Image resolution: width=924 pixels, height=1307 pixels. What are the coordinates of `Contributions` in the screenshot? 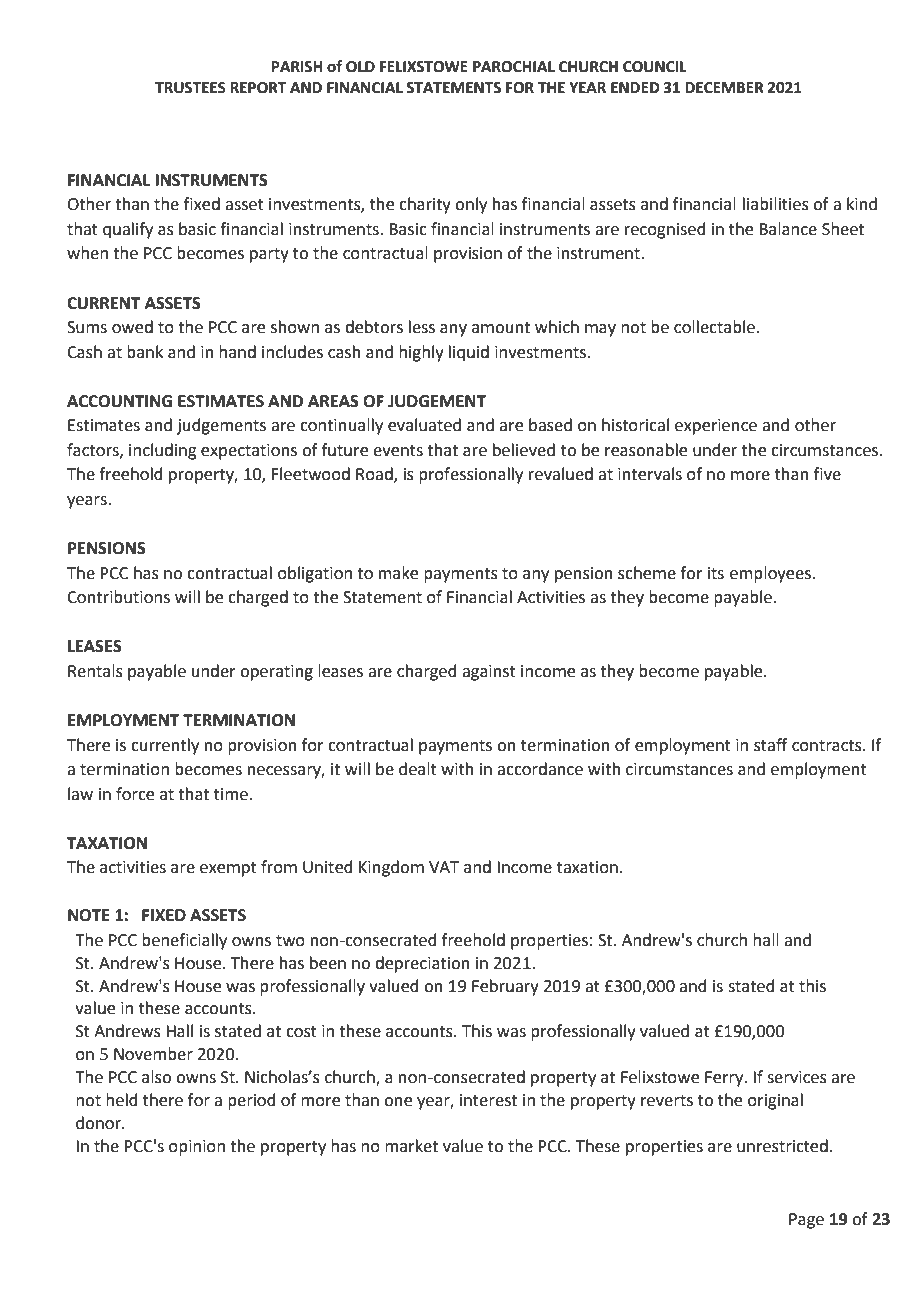 It's located at (118, 597).
